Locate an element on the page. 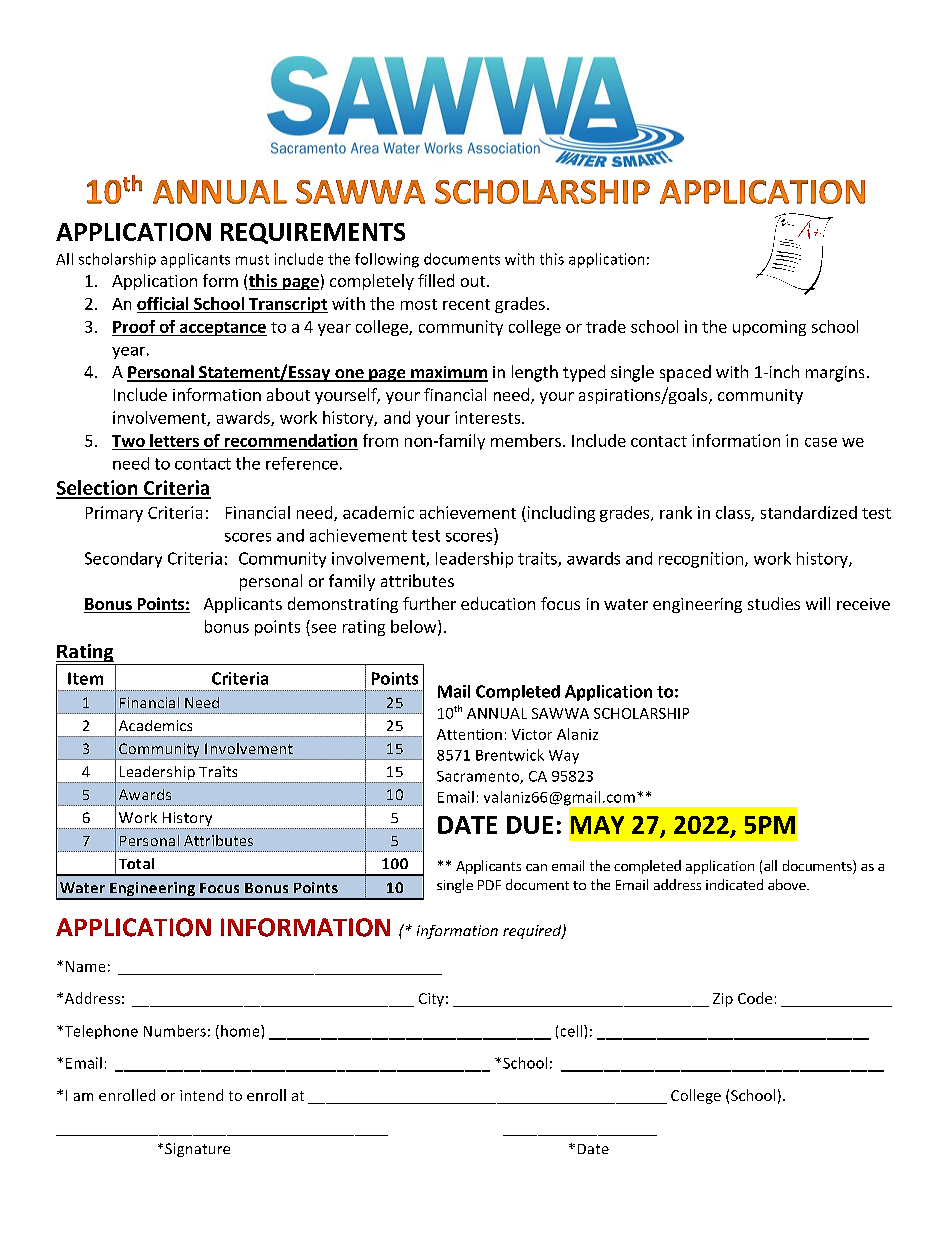 This document has height=1233, width=952. studies is located at coordinates (774, 603).
